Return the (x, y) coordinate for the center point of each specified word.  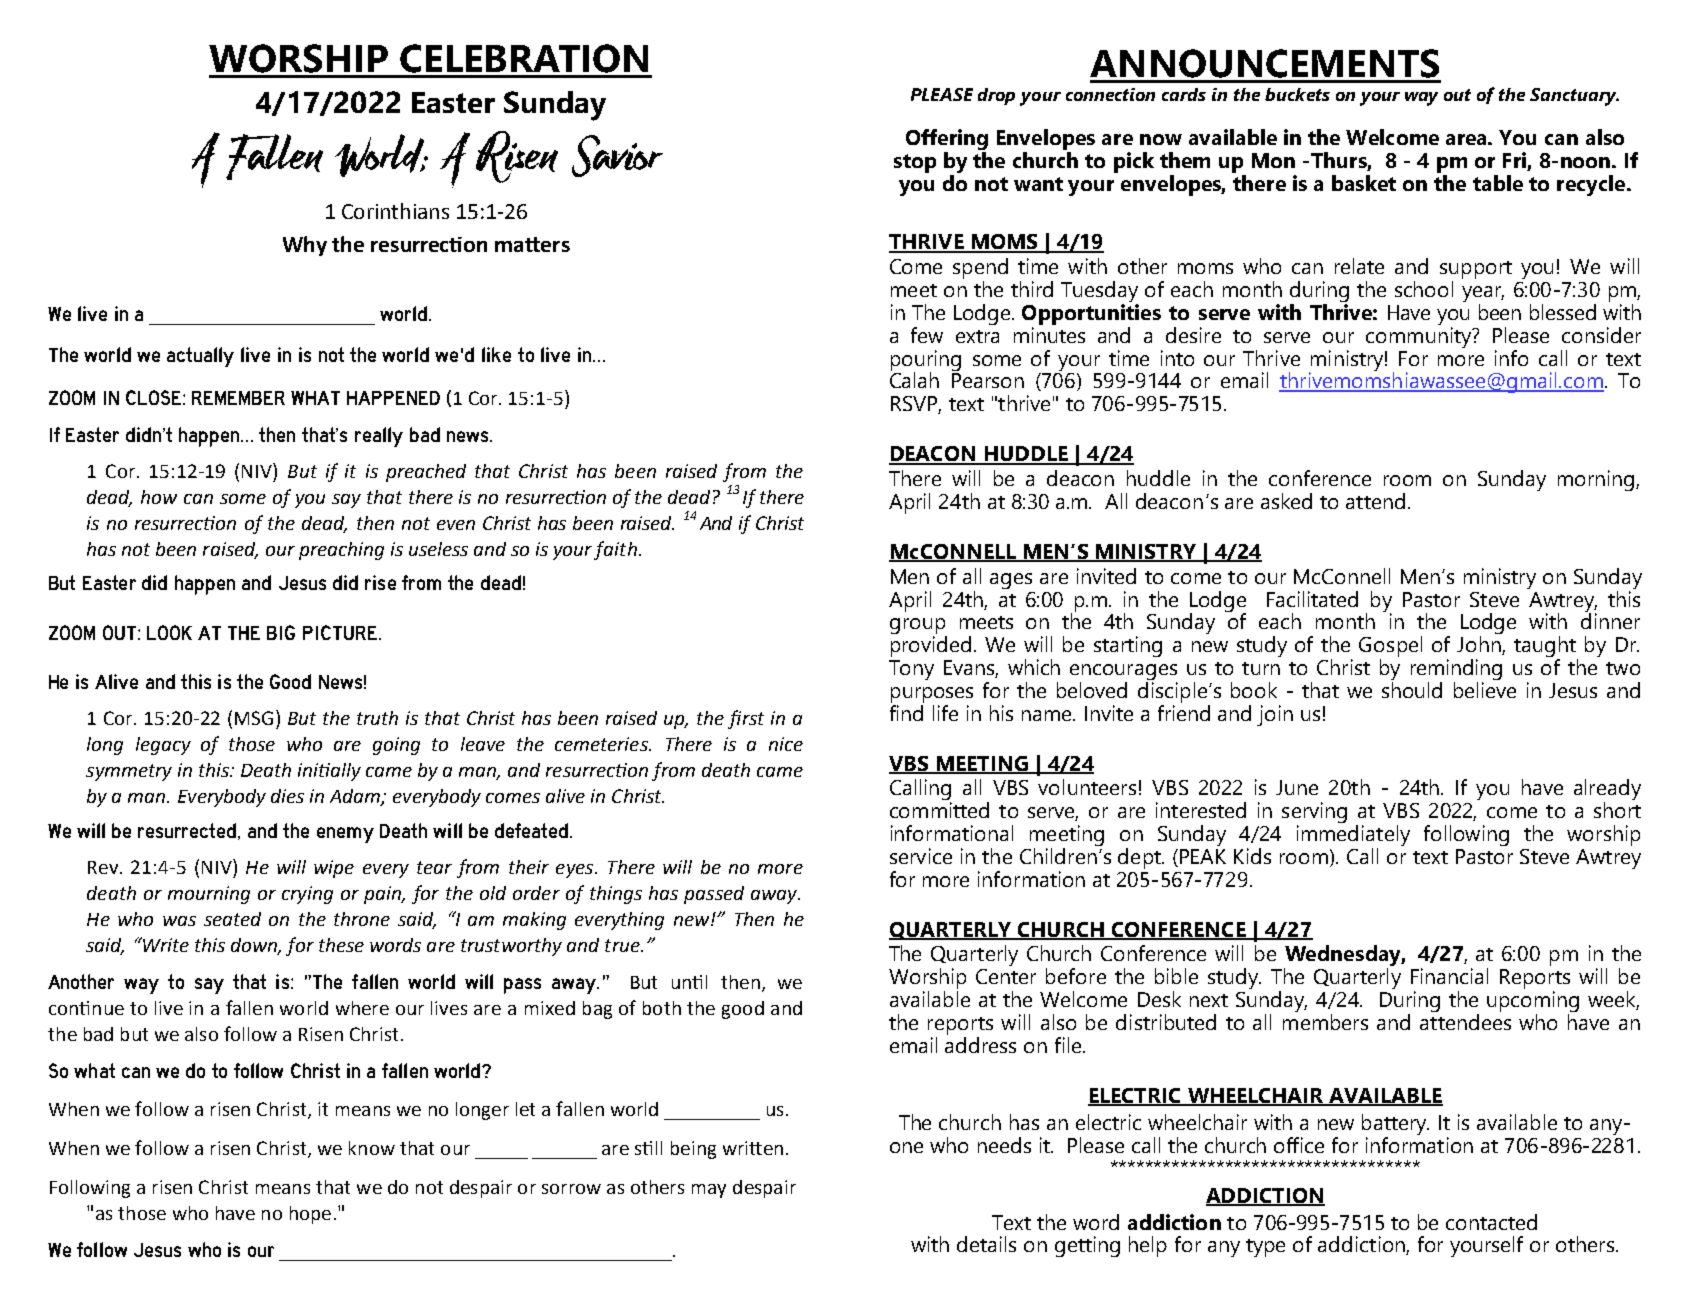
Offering (947, 141)
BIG (281, 632)
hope (310, 1215)
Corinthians (395, 211)
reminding (1456, 669)
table (1498, 183)
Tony (911, 670)
